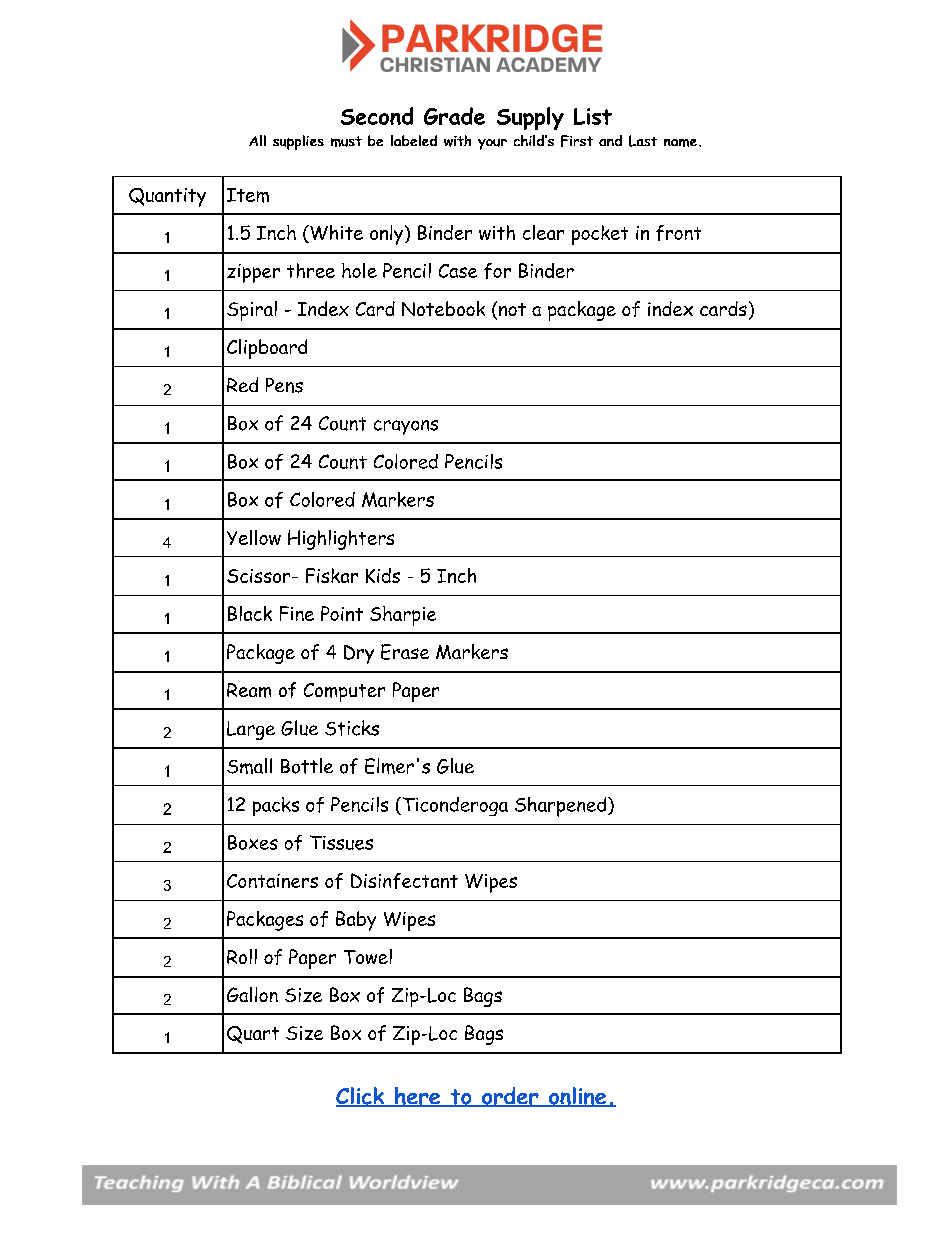 This screenshot has width=952, height=1233. What do you see at coordinates (253, 1035) in the screenshot?
I see `Quart` at bounding box center [253, 1035].
